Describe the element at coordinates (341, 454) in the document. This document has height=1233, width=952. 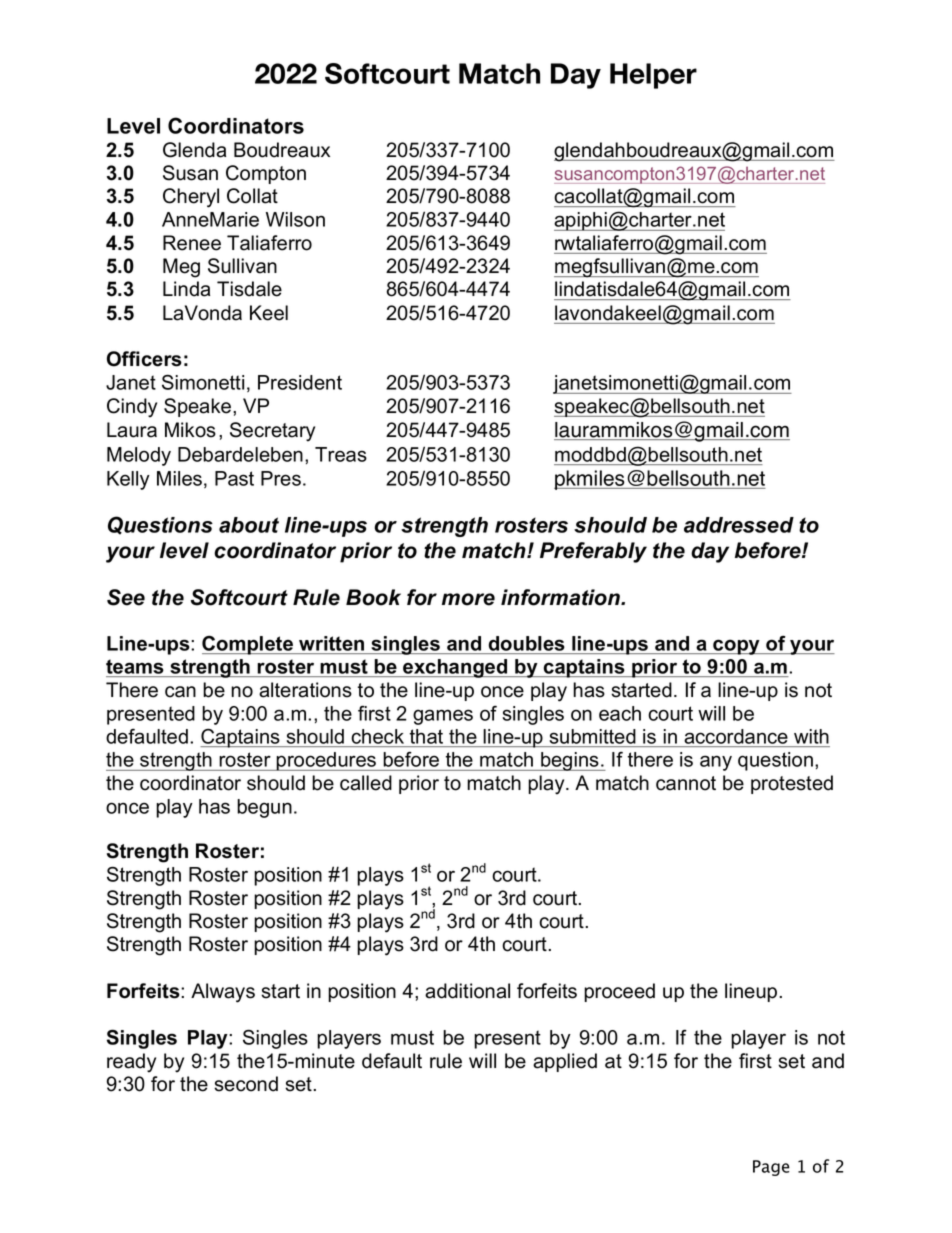
I see `Treas` at that location.
